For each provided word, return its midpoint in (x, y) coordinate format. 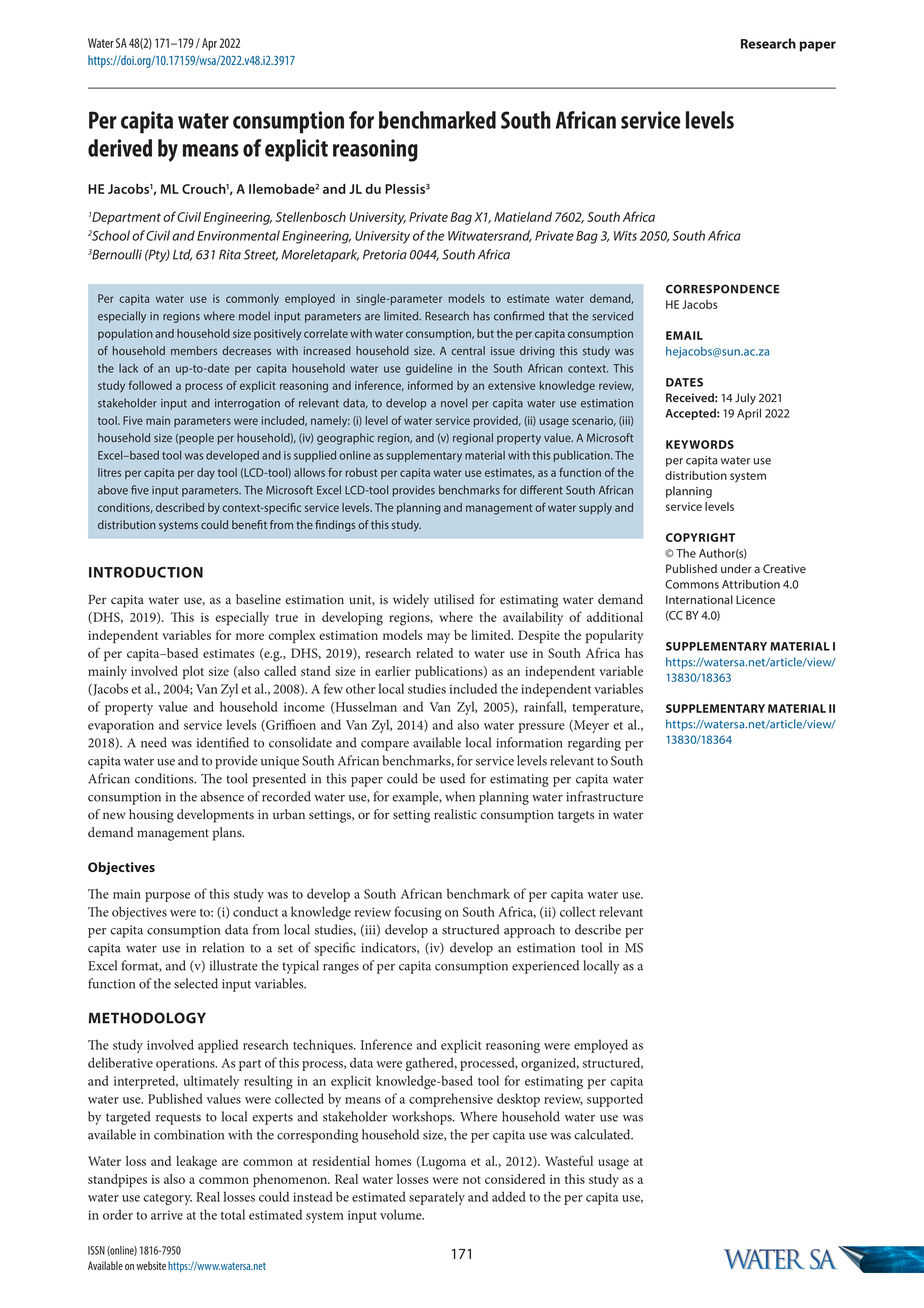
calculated (603, 1134)
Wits (625, 236)
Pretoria (385, 254)
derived (120, 148)
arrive (167, 1215)
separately (437, 1198)
